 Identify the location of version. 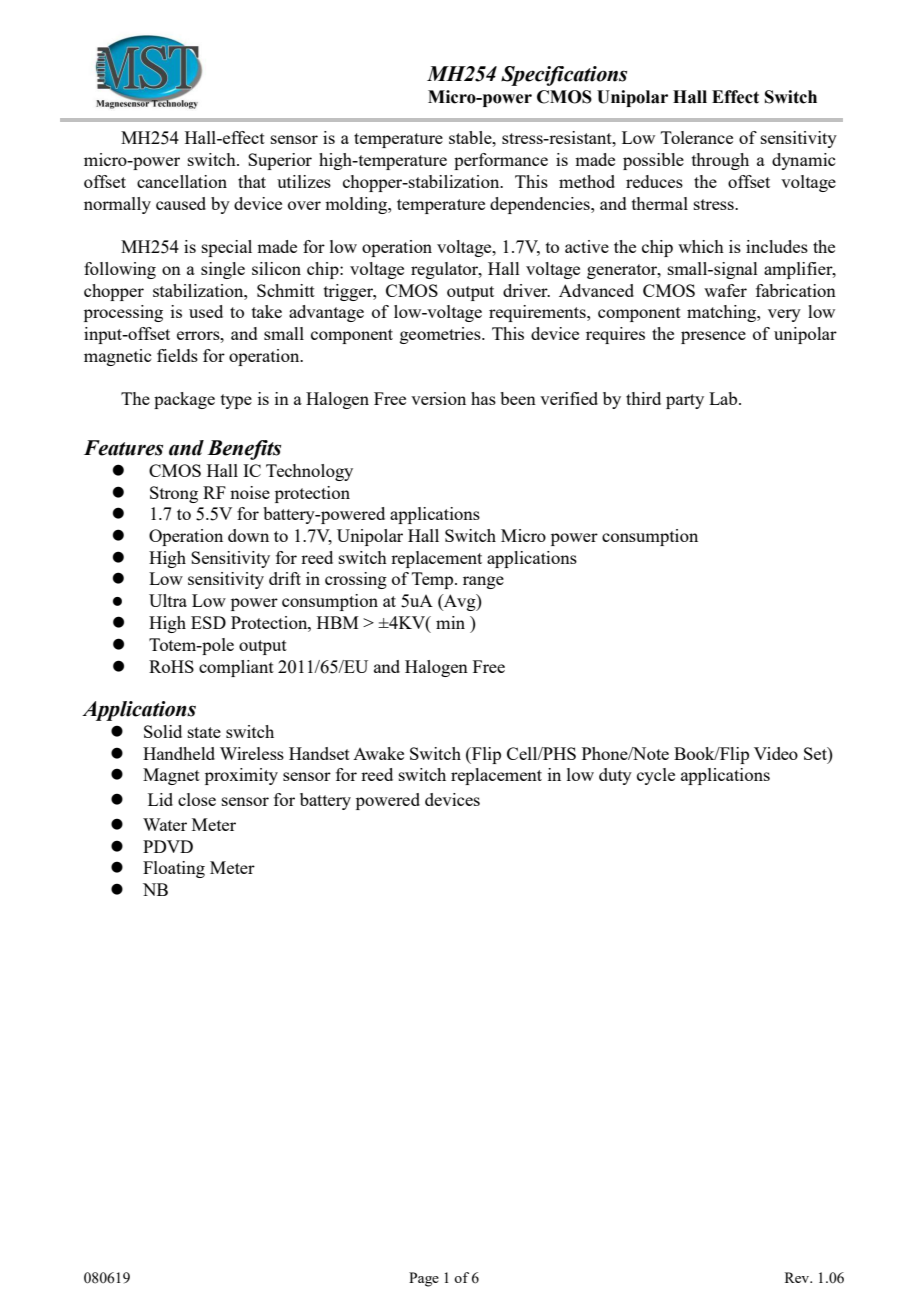
(438, 398).
